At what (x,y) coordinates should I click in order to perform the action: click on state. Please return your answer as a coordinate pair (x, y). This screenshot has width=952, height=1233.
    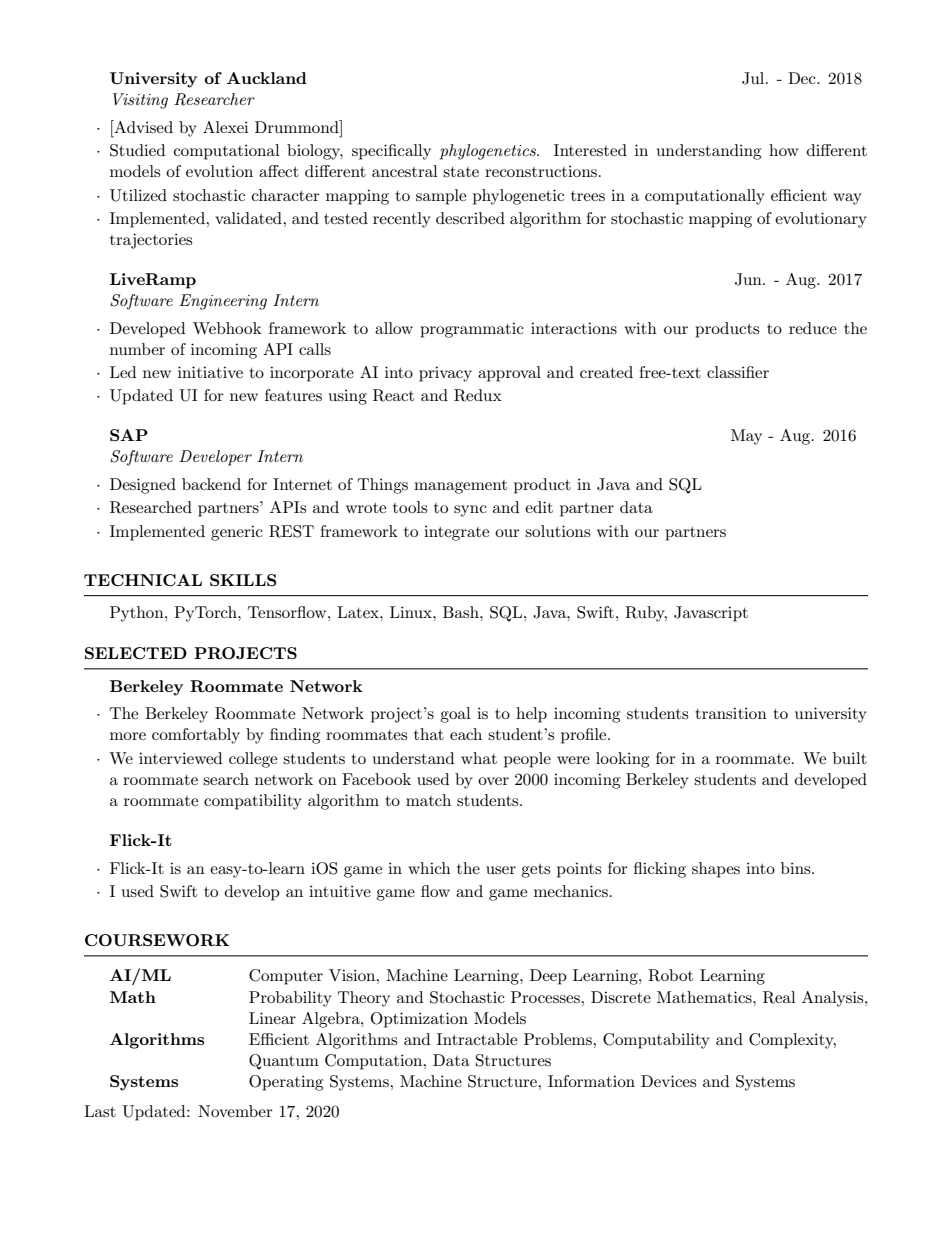
    Looking at the image, I should click on (461, 172).
